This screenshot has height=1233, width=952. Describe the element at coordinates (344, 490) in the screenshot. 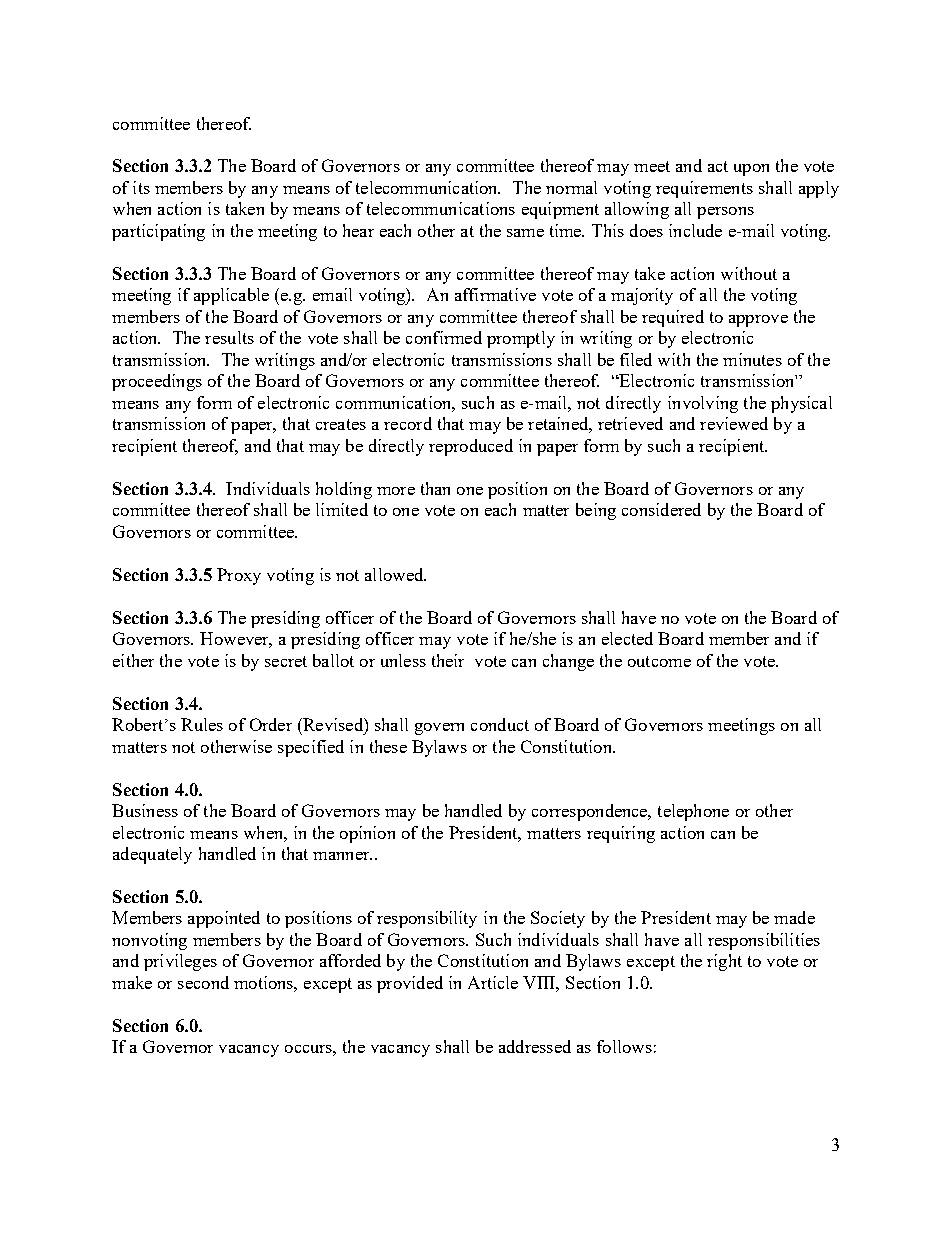

I see `holding` at that location.
